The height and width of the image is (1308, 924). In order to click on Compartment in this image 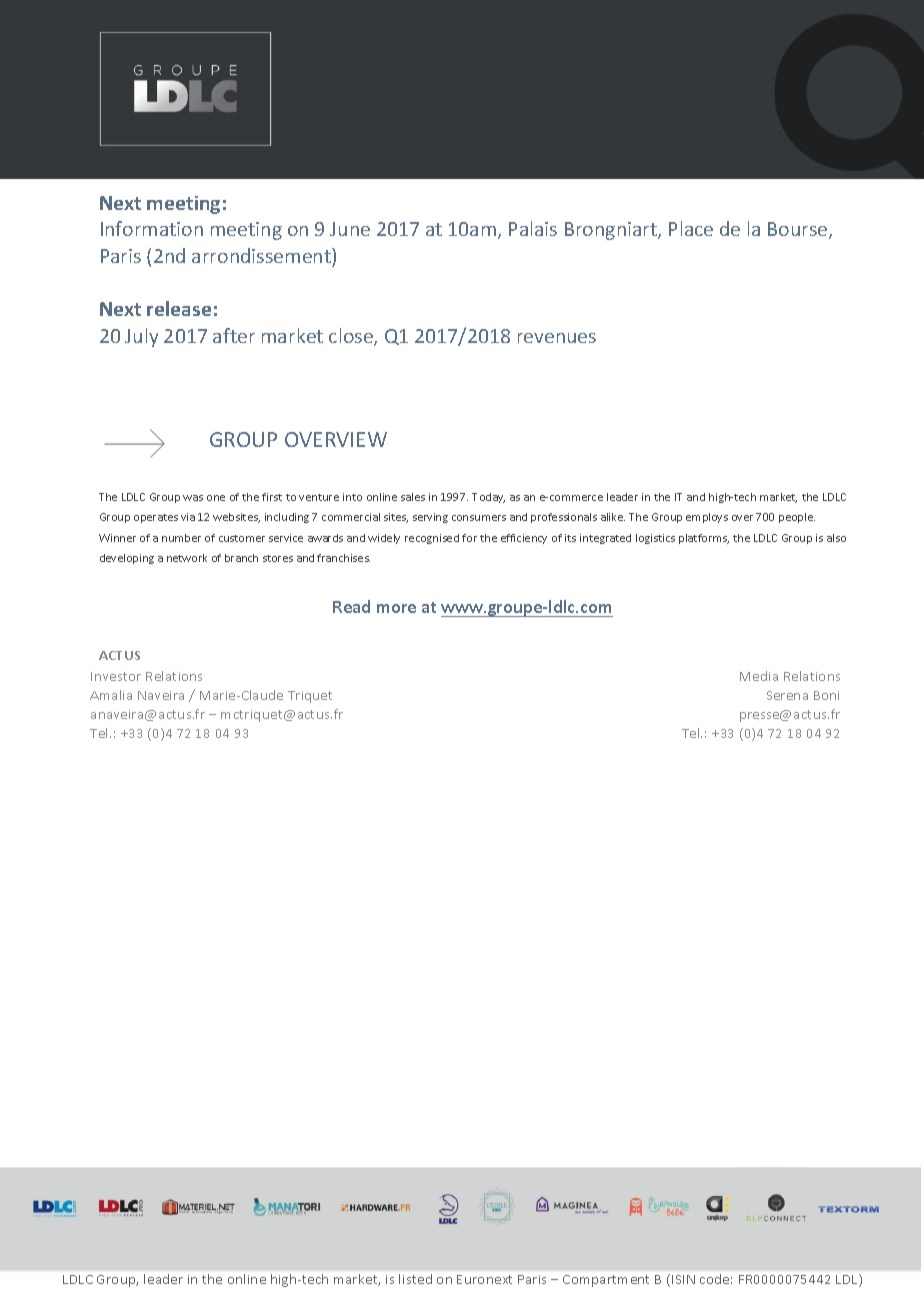, I will do `click(606, 1281)`.
